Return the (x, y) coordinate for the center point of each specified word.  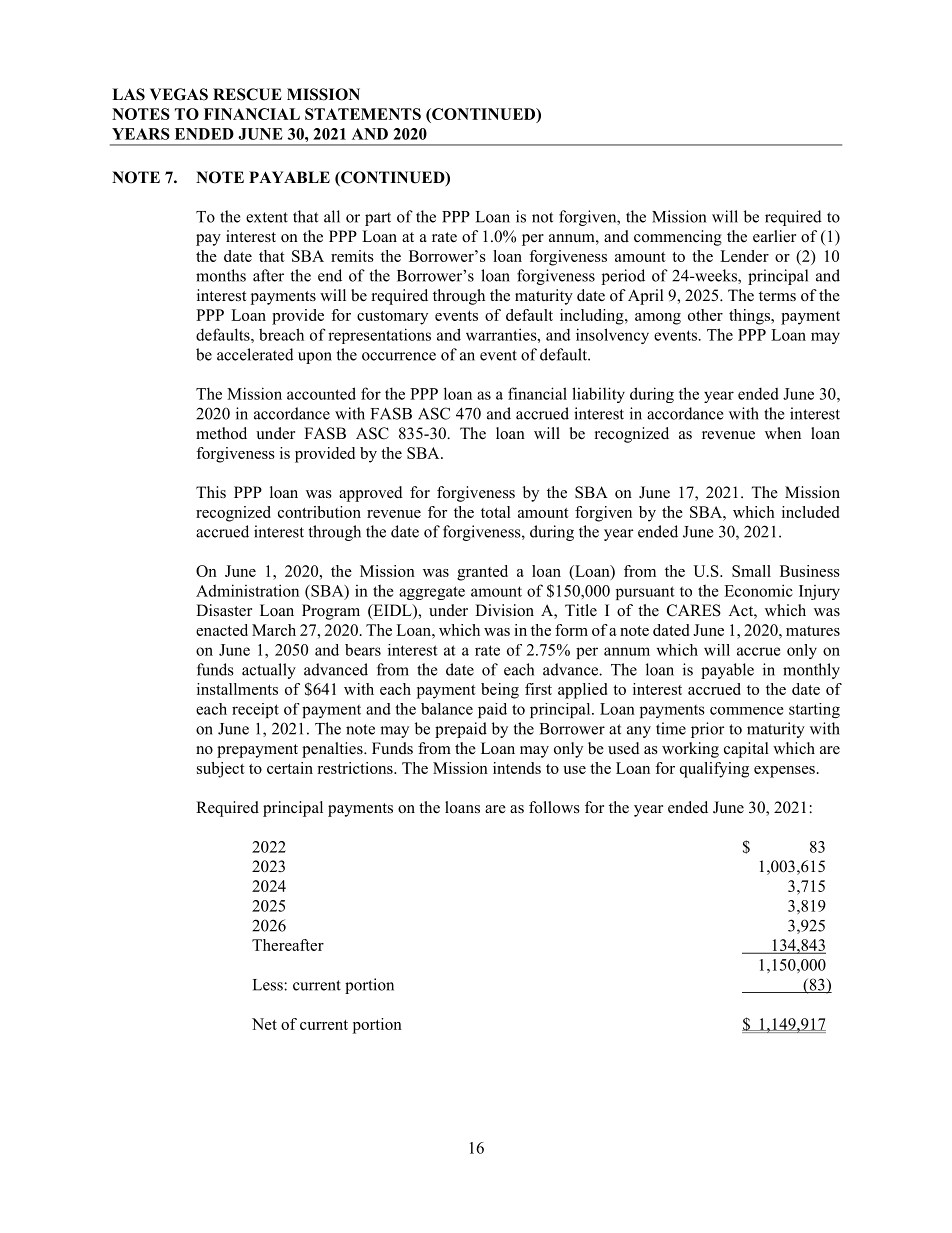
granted (482, 573)
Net (264, 1024)
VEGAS (179, 94)
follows (554, 807)
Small (751, 571)
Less (269, 985)
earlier (774, 236)
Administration (247, 590)
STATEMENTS (363, 114)
